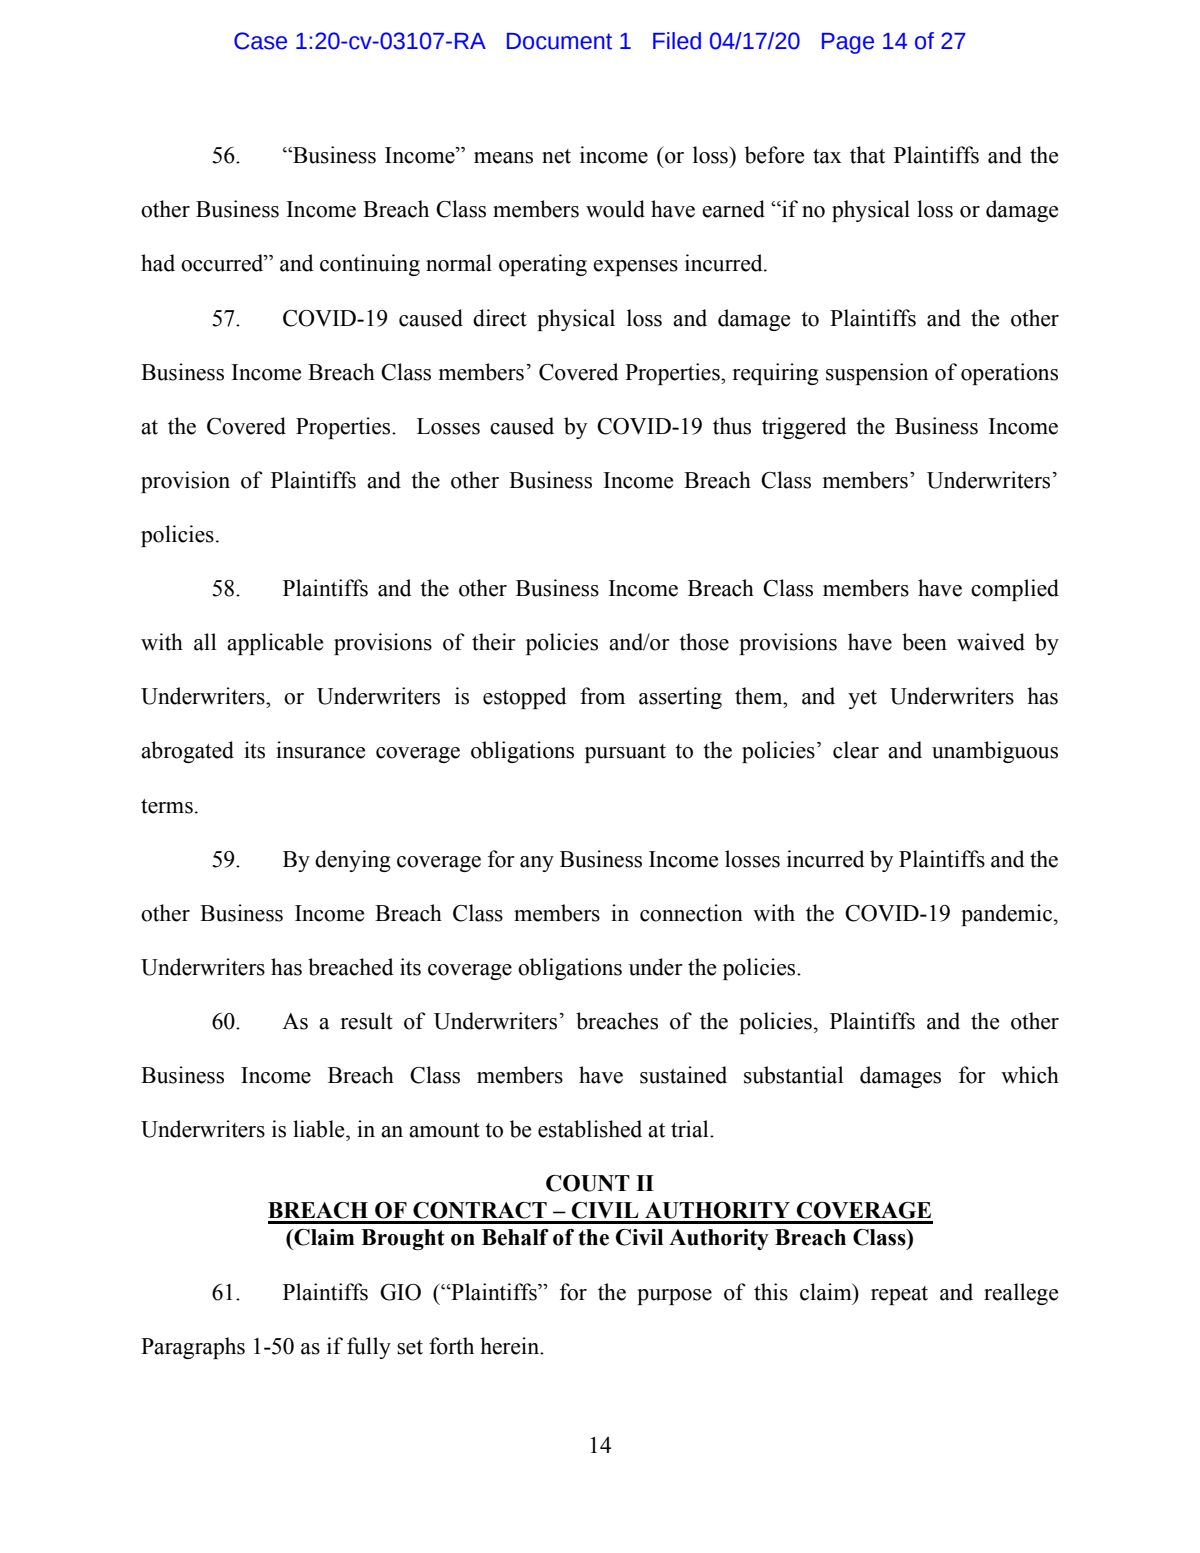 The height and width of the page is (1553, 1200). Describe the element at coordinates (995, 752) in the page. I see `unambiguous` at that location.
